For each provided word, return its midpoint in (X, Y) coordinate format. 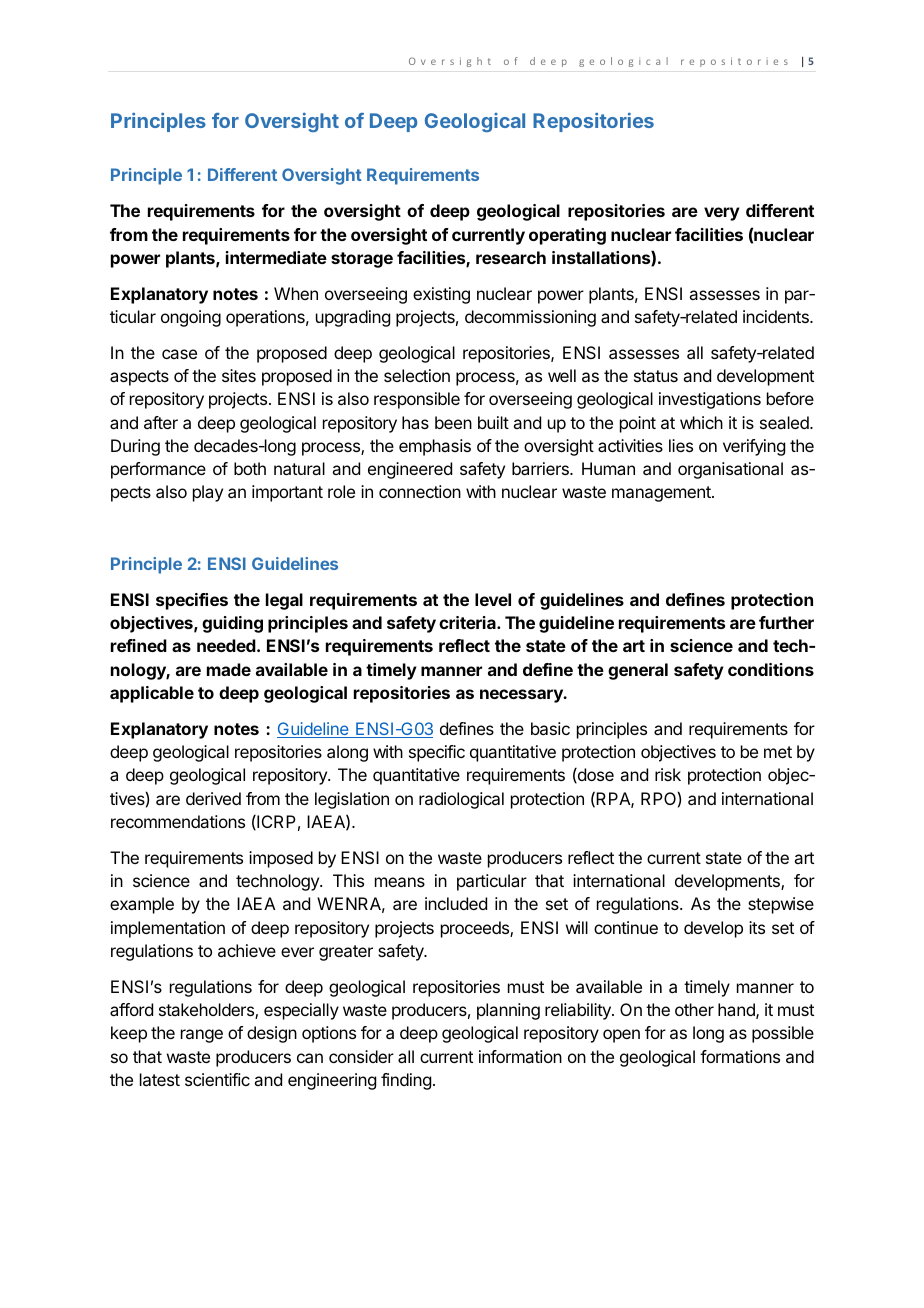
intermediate (276, 257)
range (202, 1036)
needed (227, 645)
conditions (771, 669)
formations (740, 1056)
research (511, 257)
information (520, 1056)
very (722, 214)
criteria (468, 622)
